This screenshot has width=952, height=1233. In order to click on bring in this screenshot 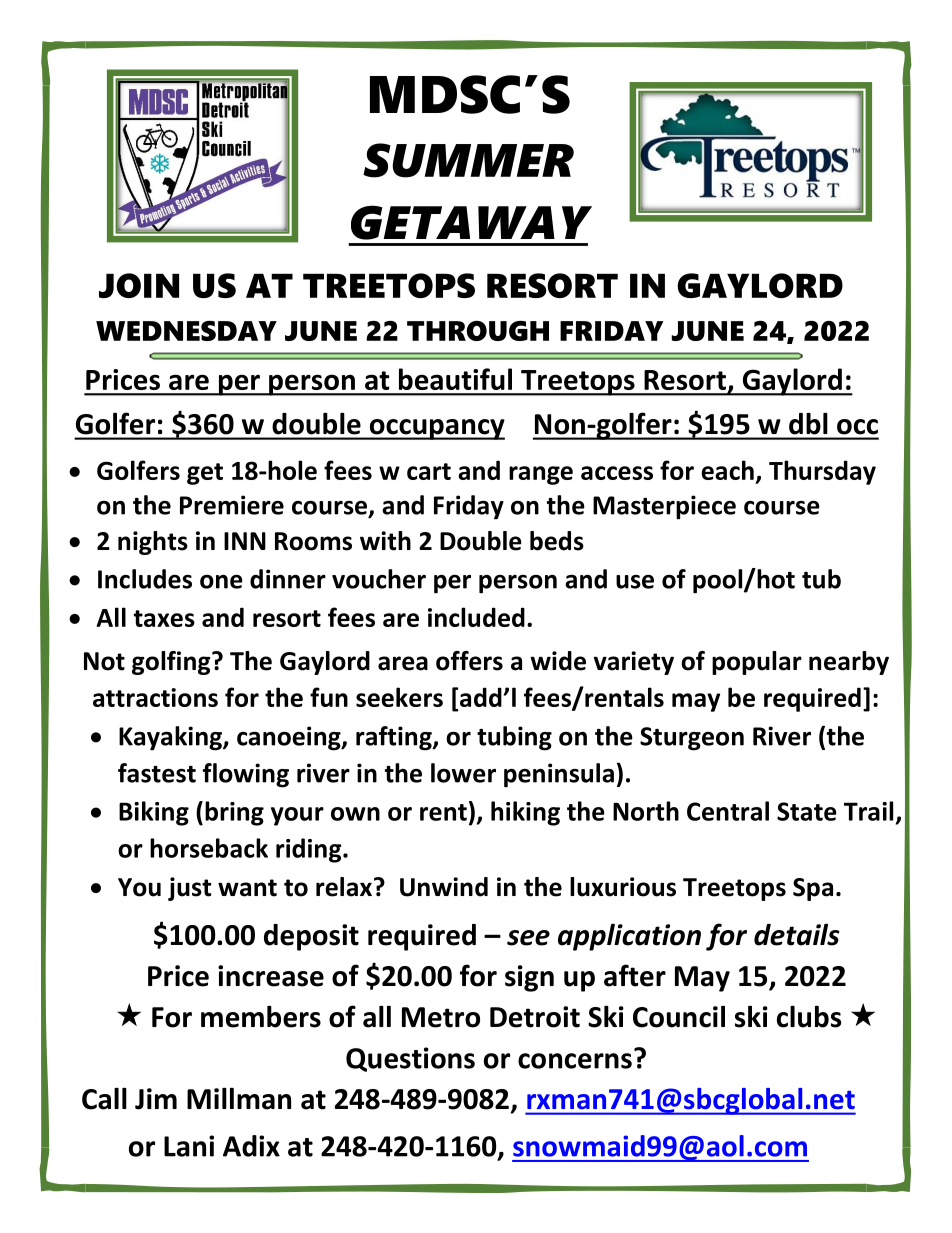, I will do `click(234, 813)`.
